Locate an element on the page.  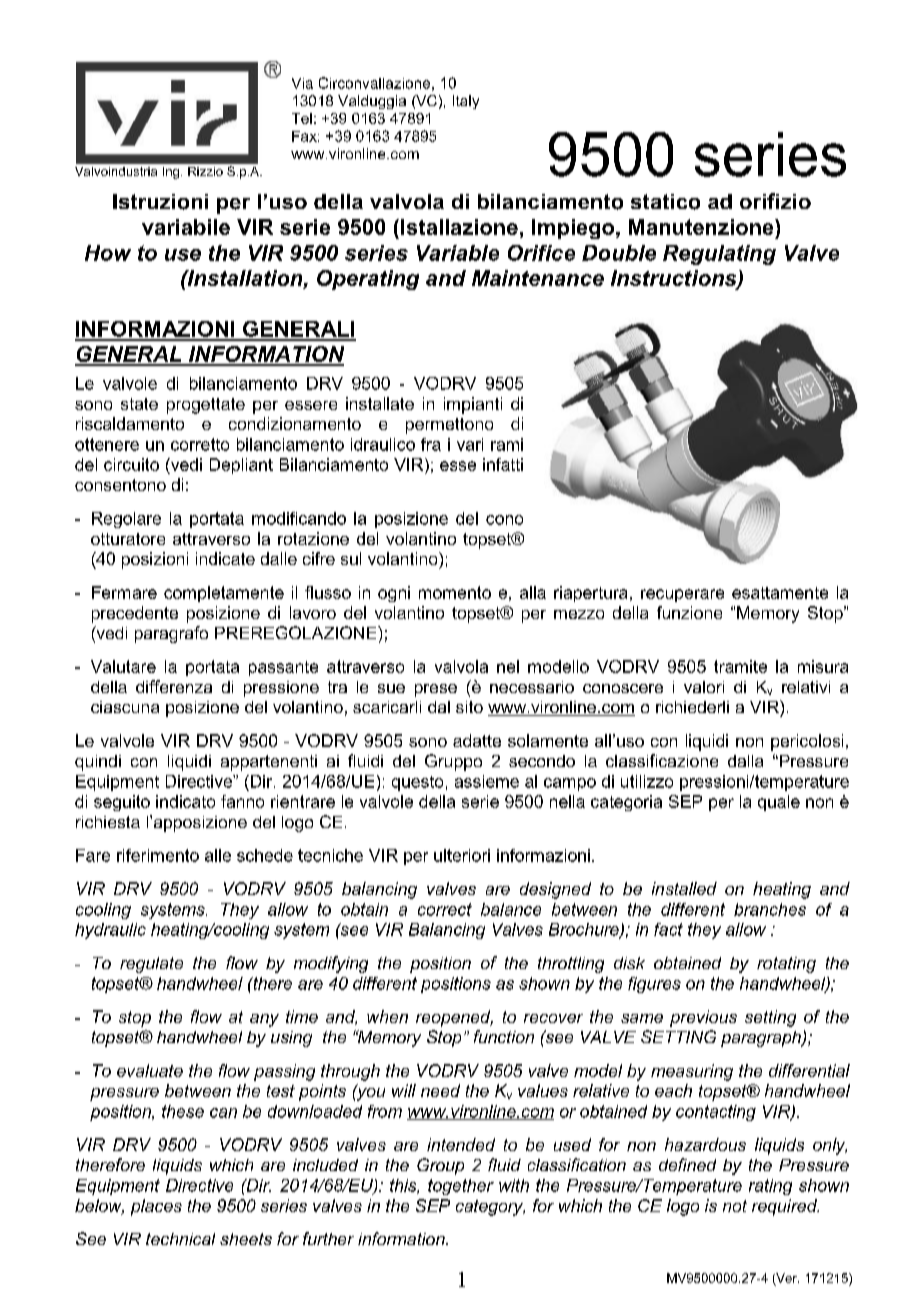
not is located at coordinates (735, 1206).
